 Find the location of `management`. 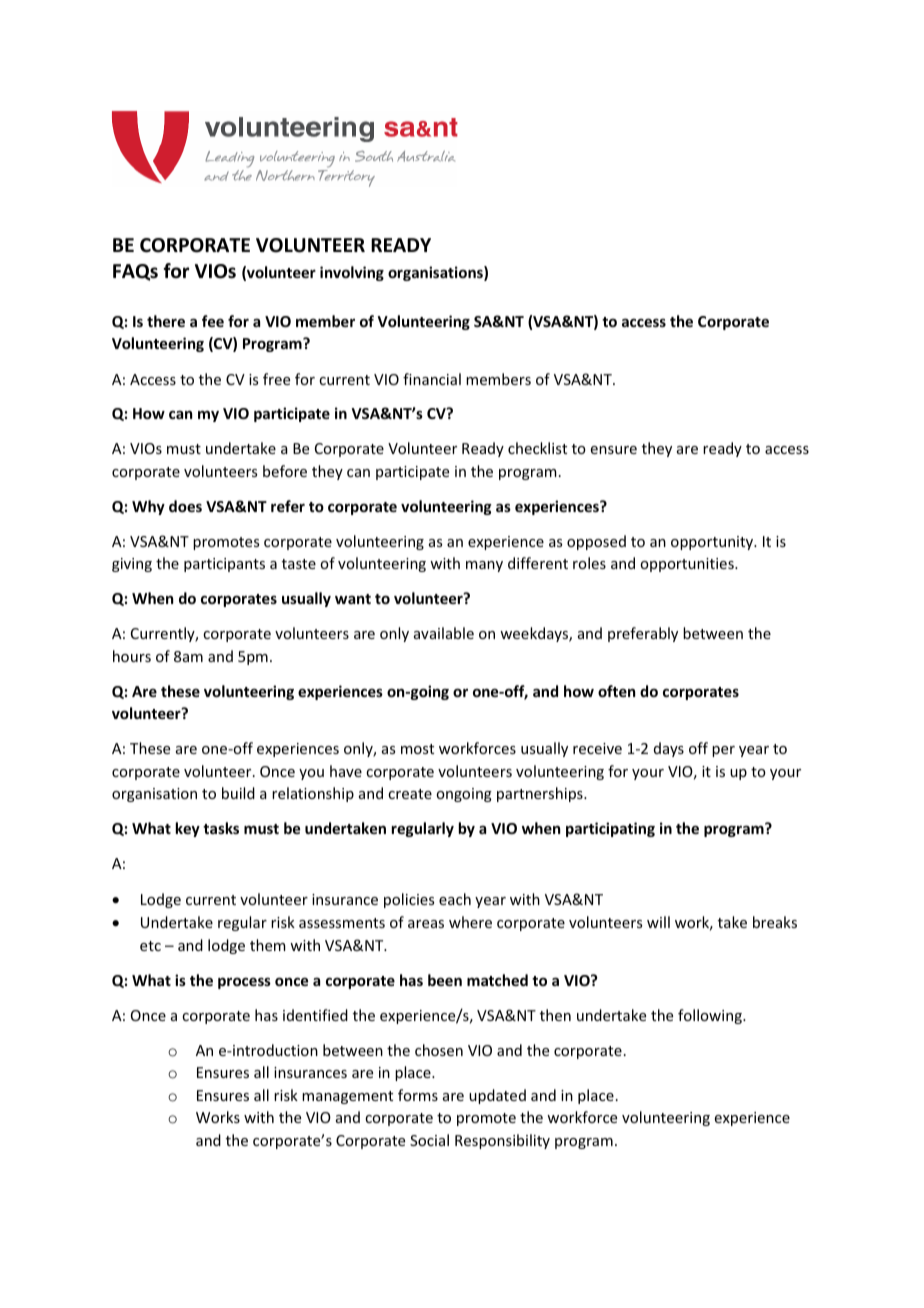

management is located at coordinates (347, 1097).
